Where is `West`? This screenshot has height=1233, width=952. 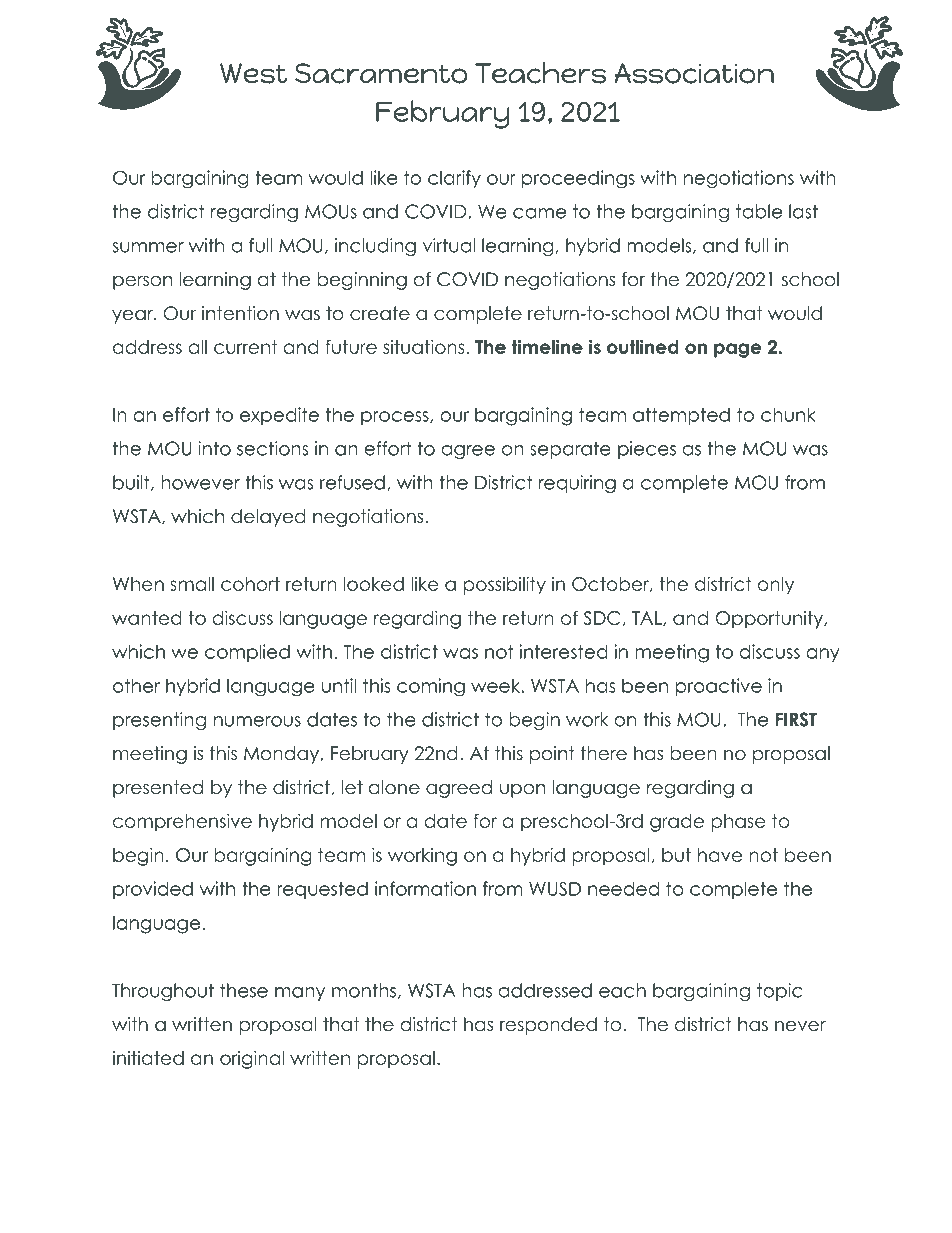 West is located at coordinates (253, 73).
